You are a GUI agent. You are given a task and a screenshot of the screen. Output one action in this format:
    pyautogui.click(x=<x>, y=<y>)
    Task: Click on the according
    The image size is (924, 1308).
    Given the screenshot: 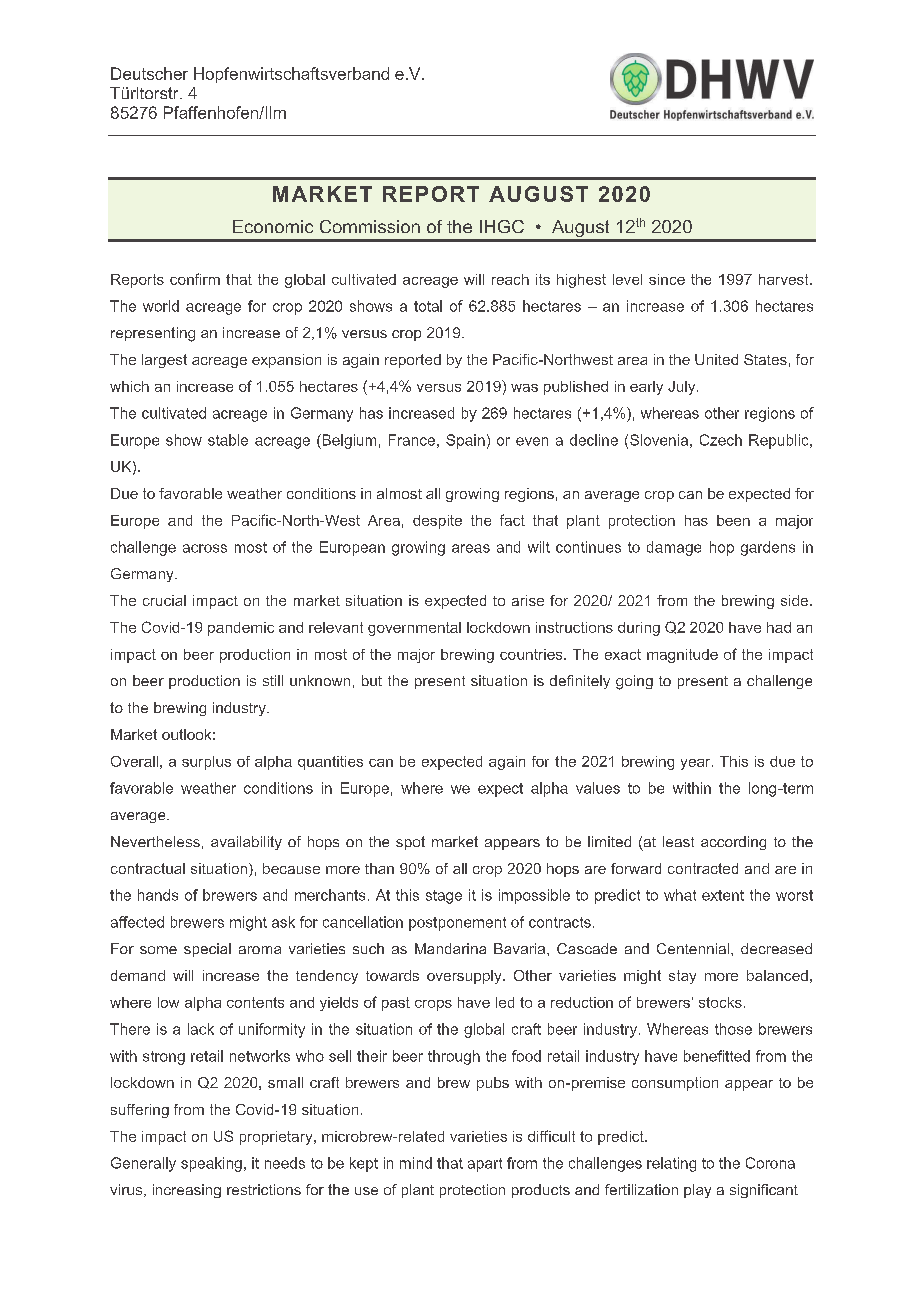 What is the action you would take?
    pyautogui.click(x=733, y=843)
